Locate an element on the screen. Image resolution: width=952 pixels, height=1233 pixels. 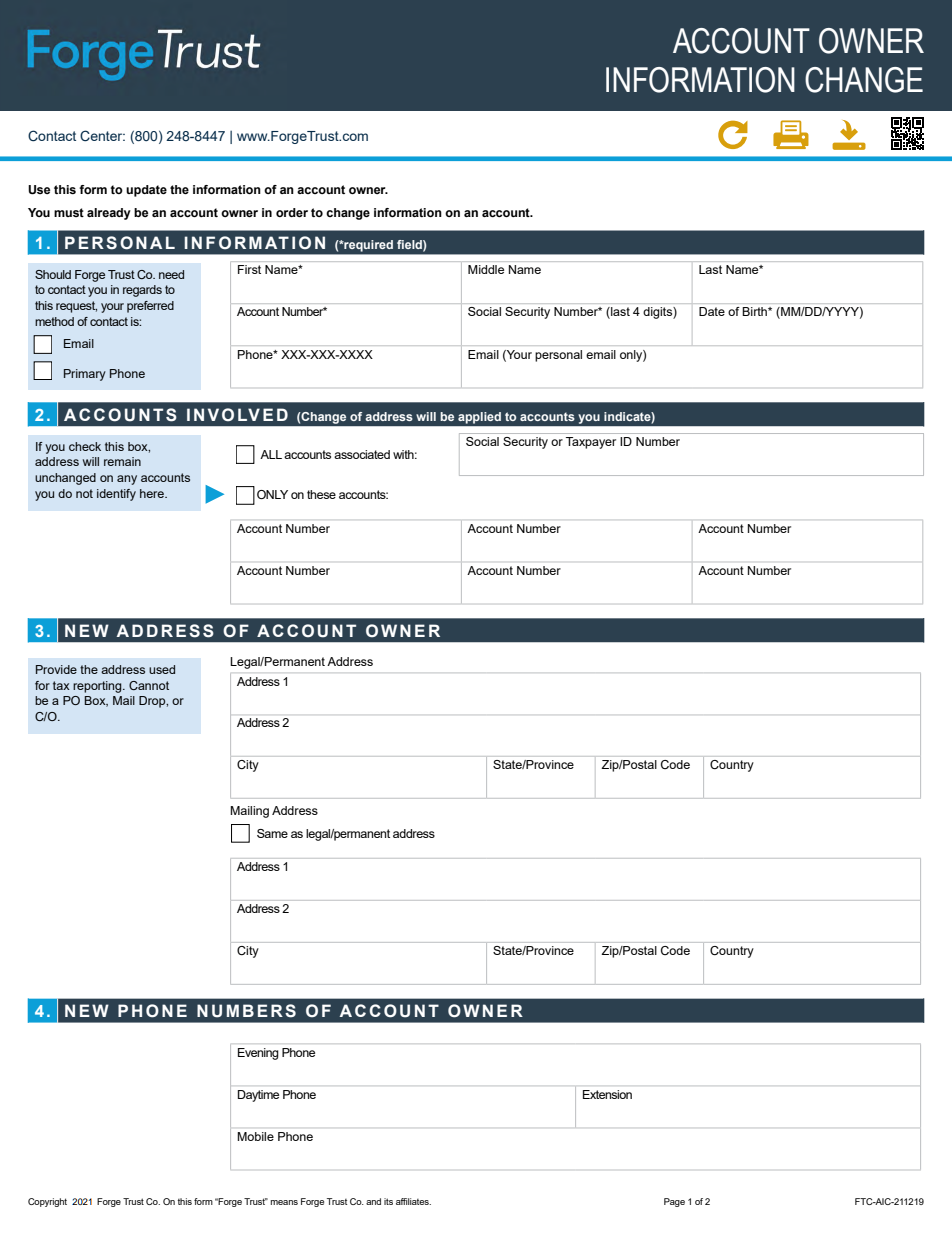
Middle is located at coordinates (486, 269).
